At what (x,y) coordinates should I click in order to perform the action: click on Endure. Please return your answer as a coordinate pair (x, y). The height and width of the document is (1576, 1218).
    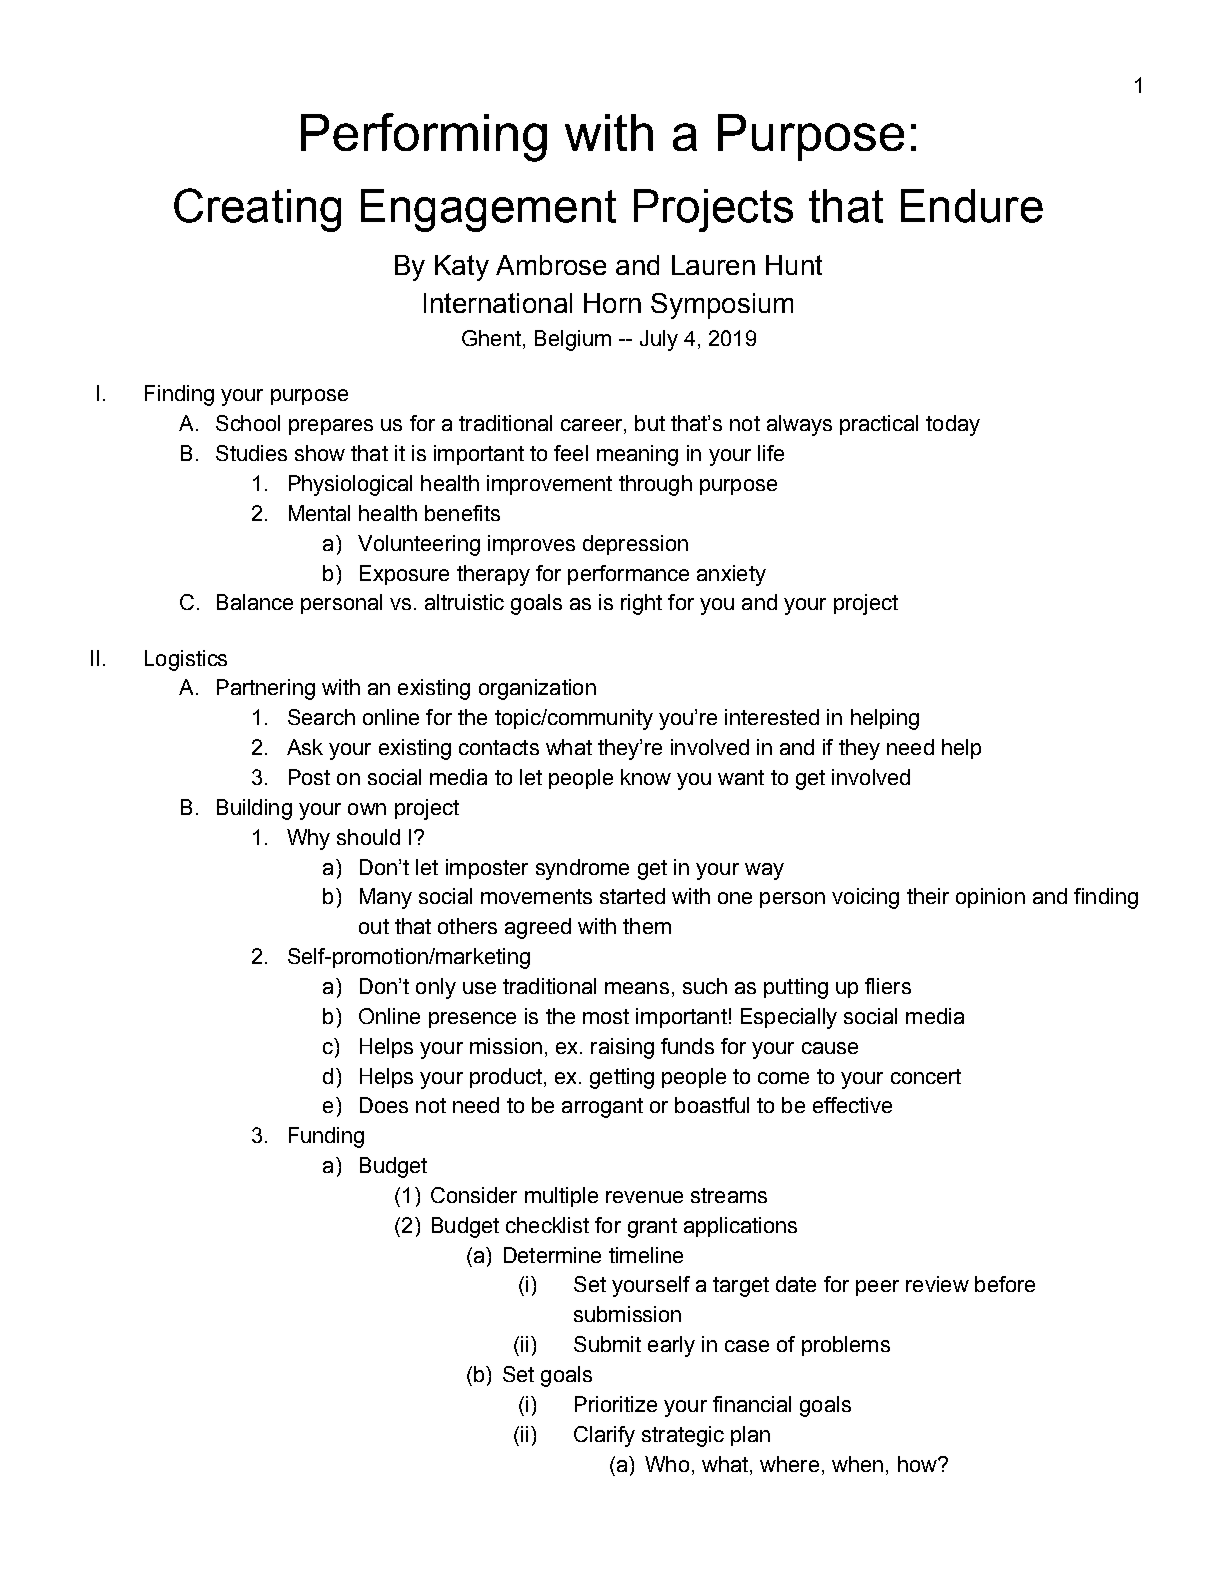
    Looking at the image, I should click on (972, 206).
